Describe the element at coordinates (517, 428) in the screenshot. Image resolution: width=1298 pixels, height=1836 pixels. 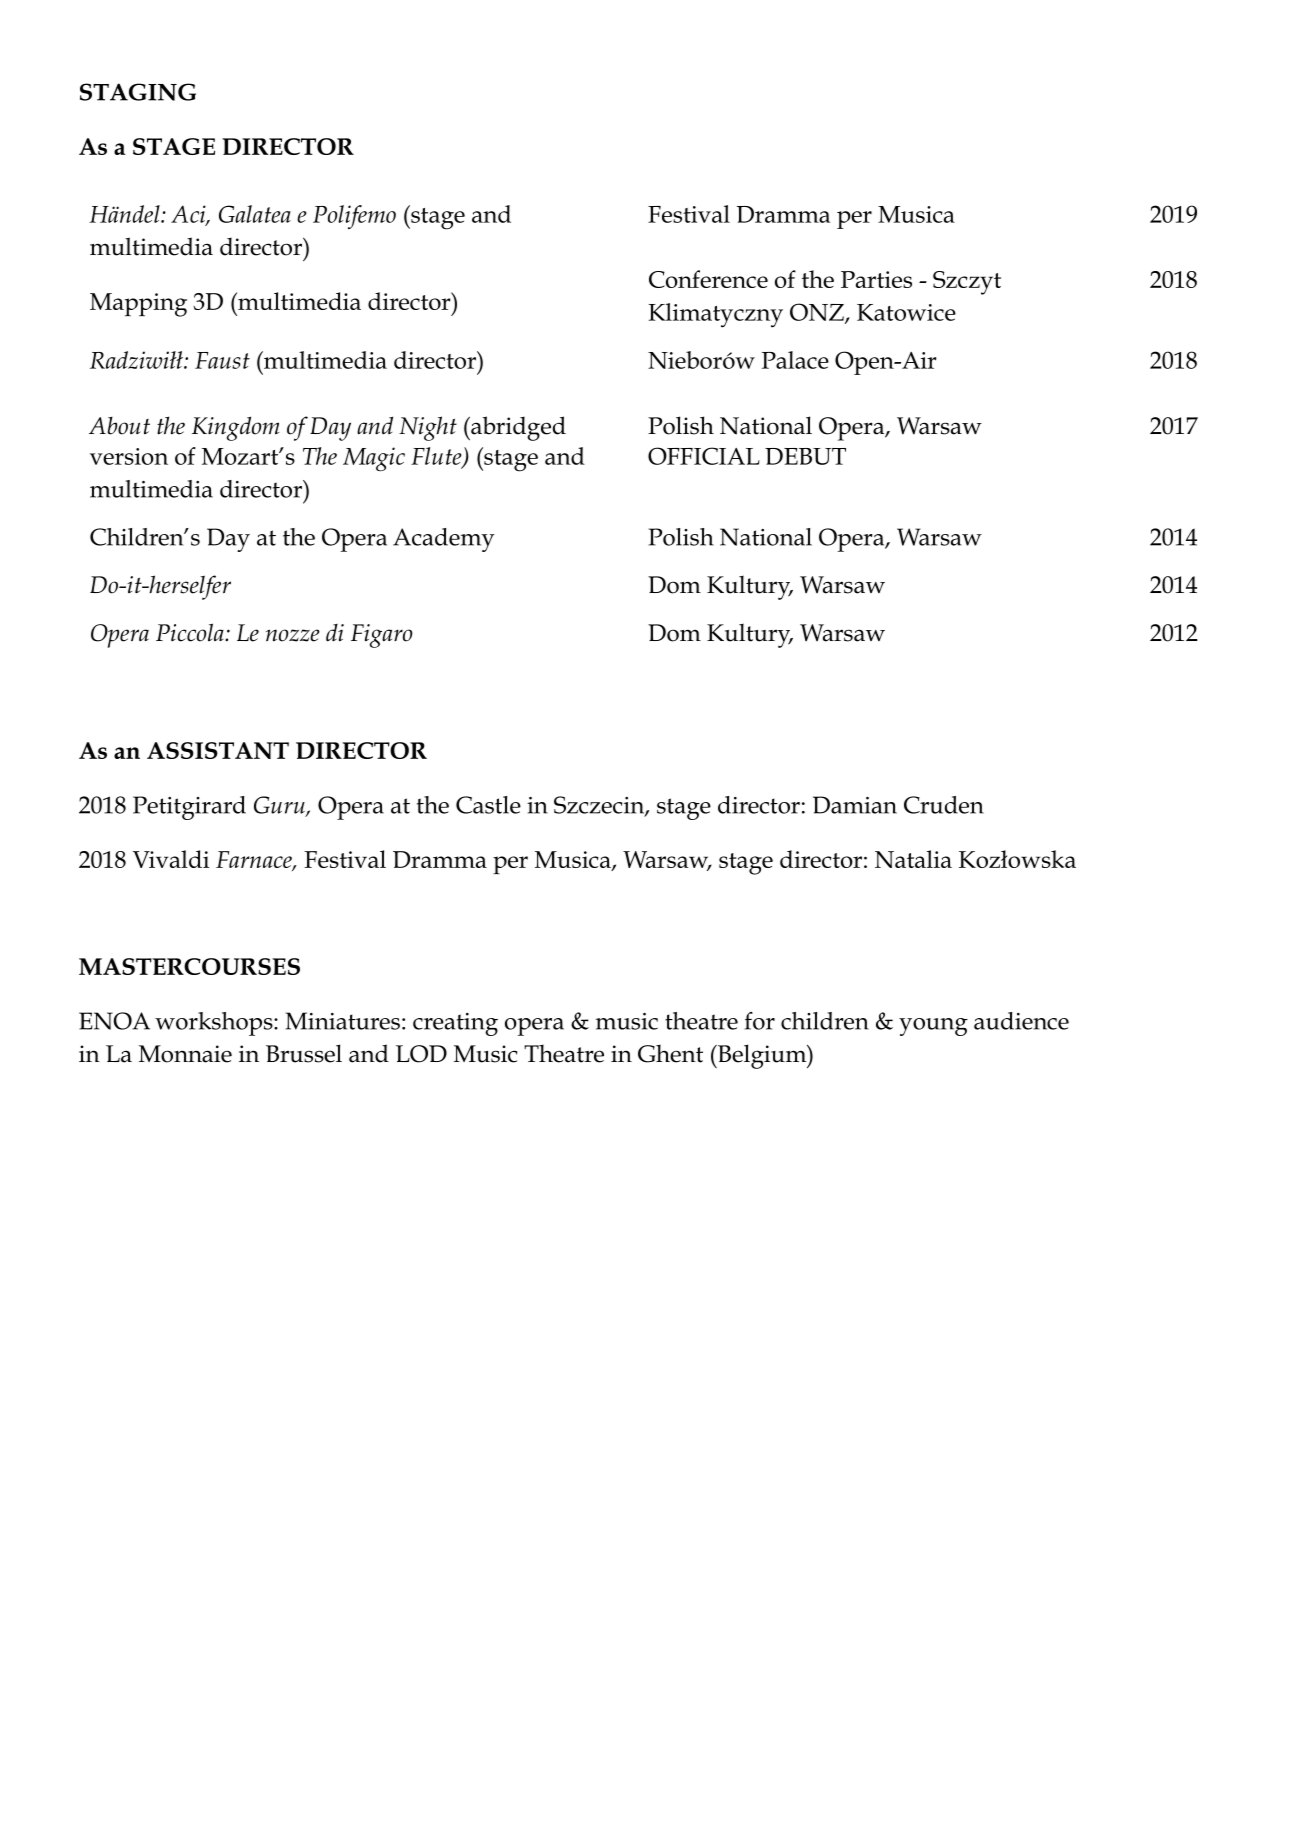
I see `abridged` at that location.
